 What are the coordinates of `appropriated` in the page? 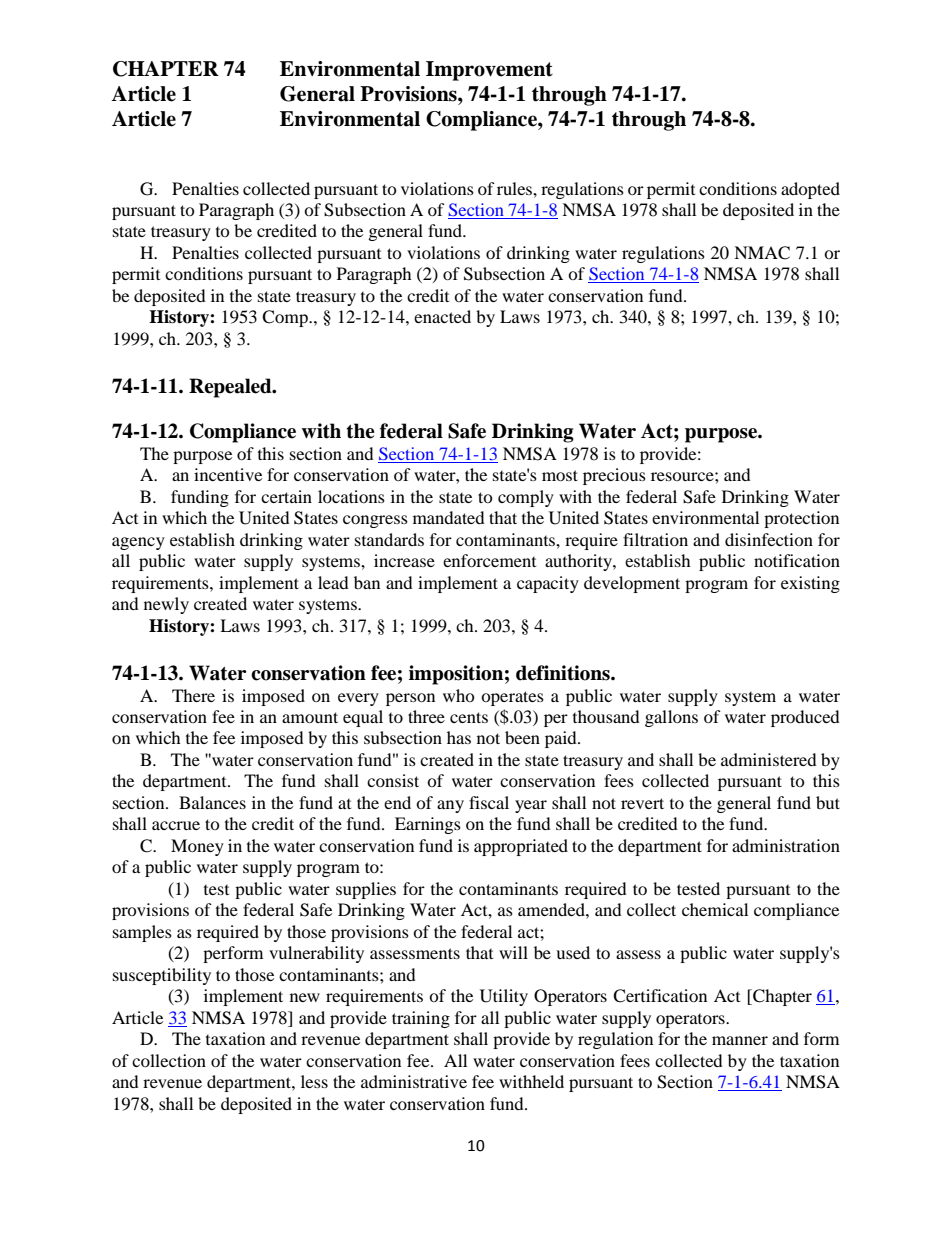 It's located at (521, 847).
